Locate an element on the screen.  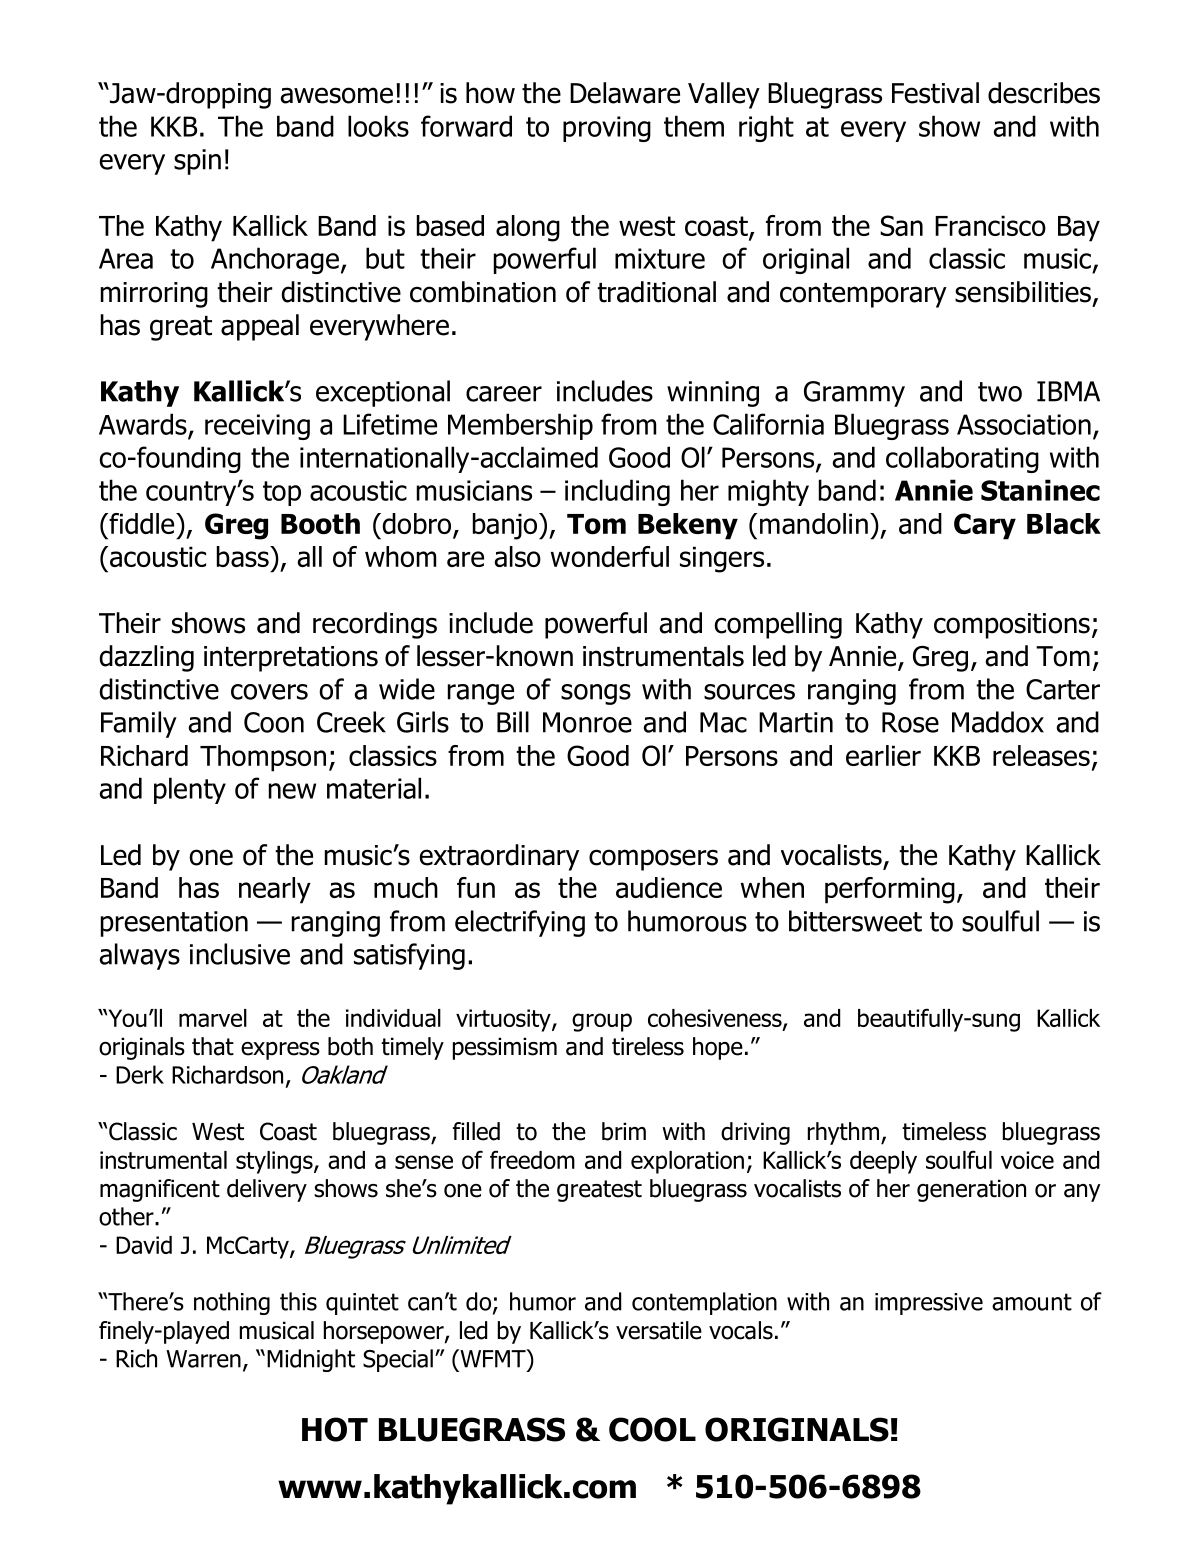
proving is located at coordinates (607, 129).
